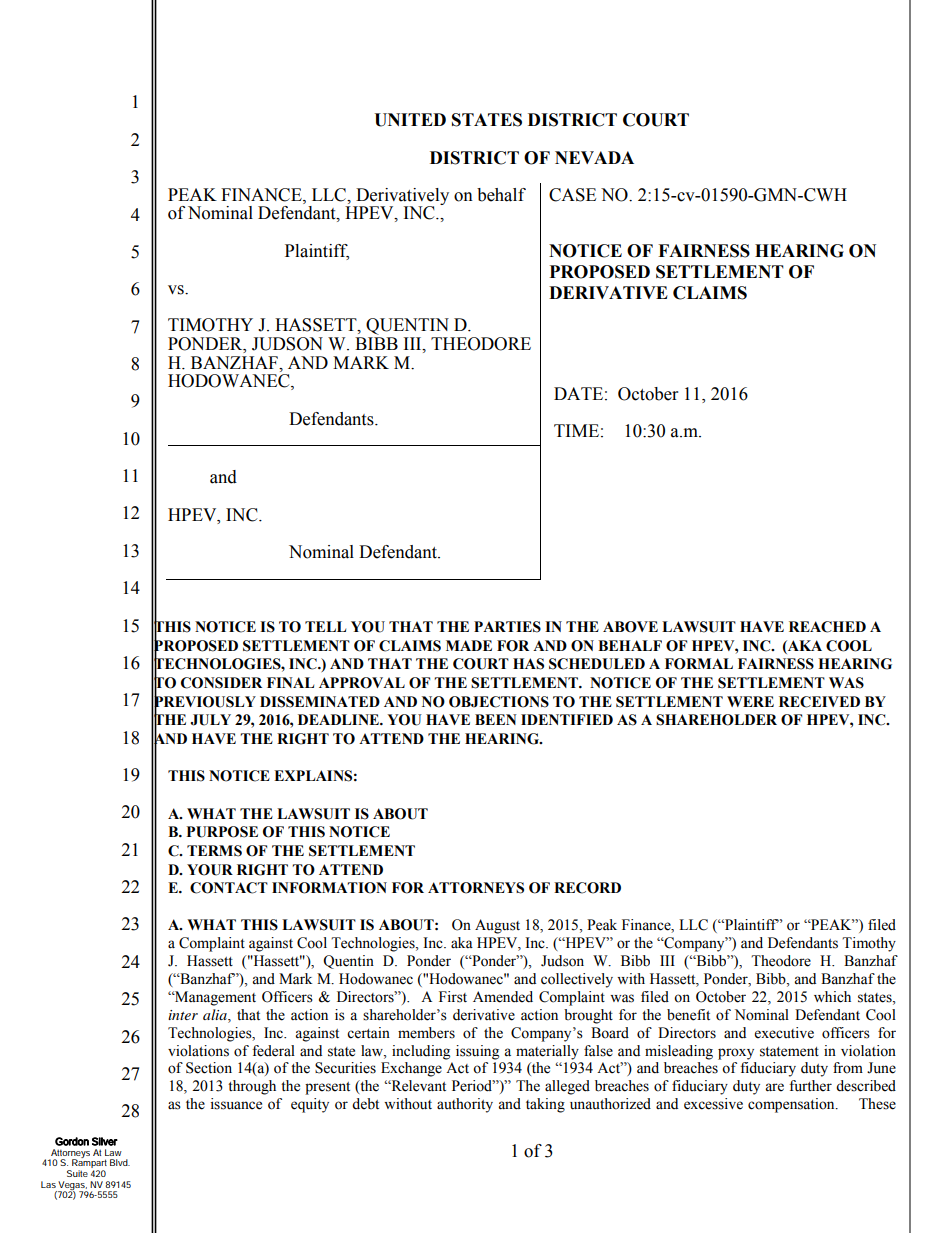  Describe the element at coordinates (469, 645) in the document. I see `MADE` at that location.
